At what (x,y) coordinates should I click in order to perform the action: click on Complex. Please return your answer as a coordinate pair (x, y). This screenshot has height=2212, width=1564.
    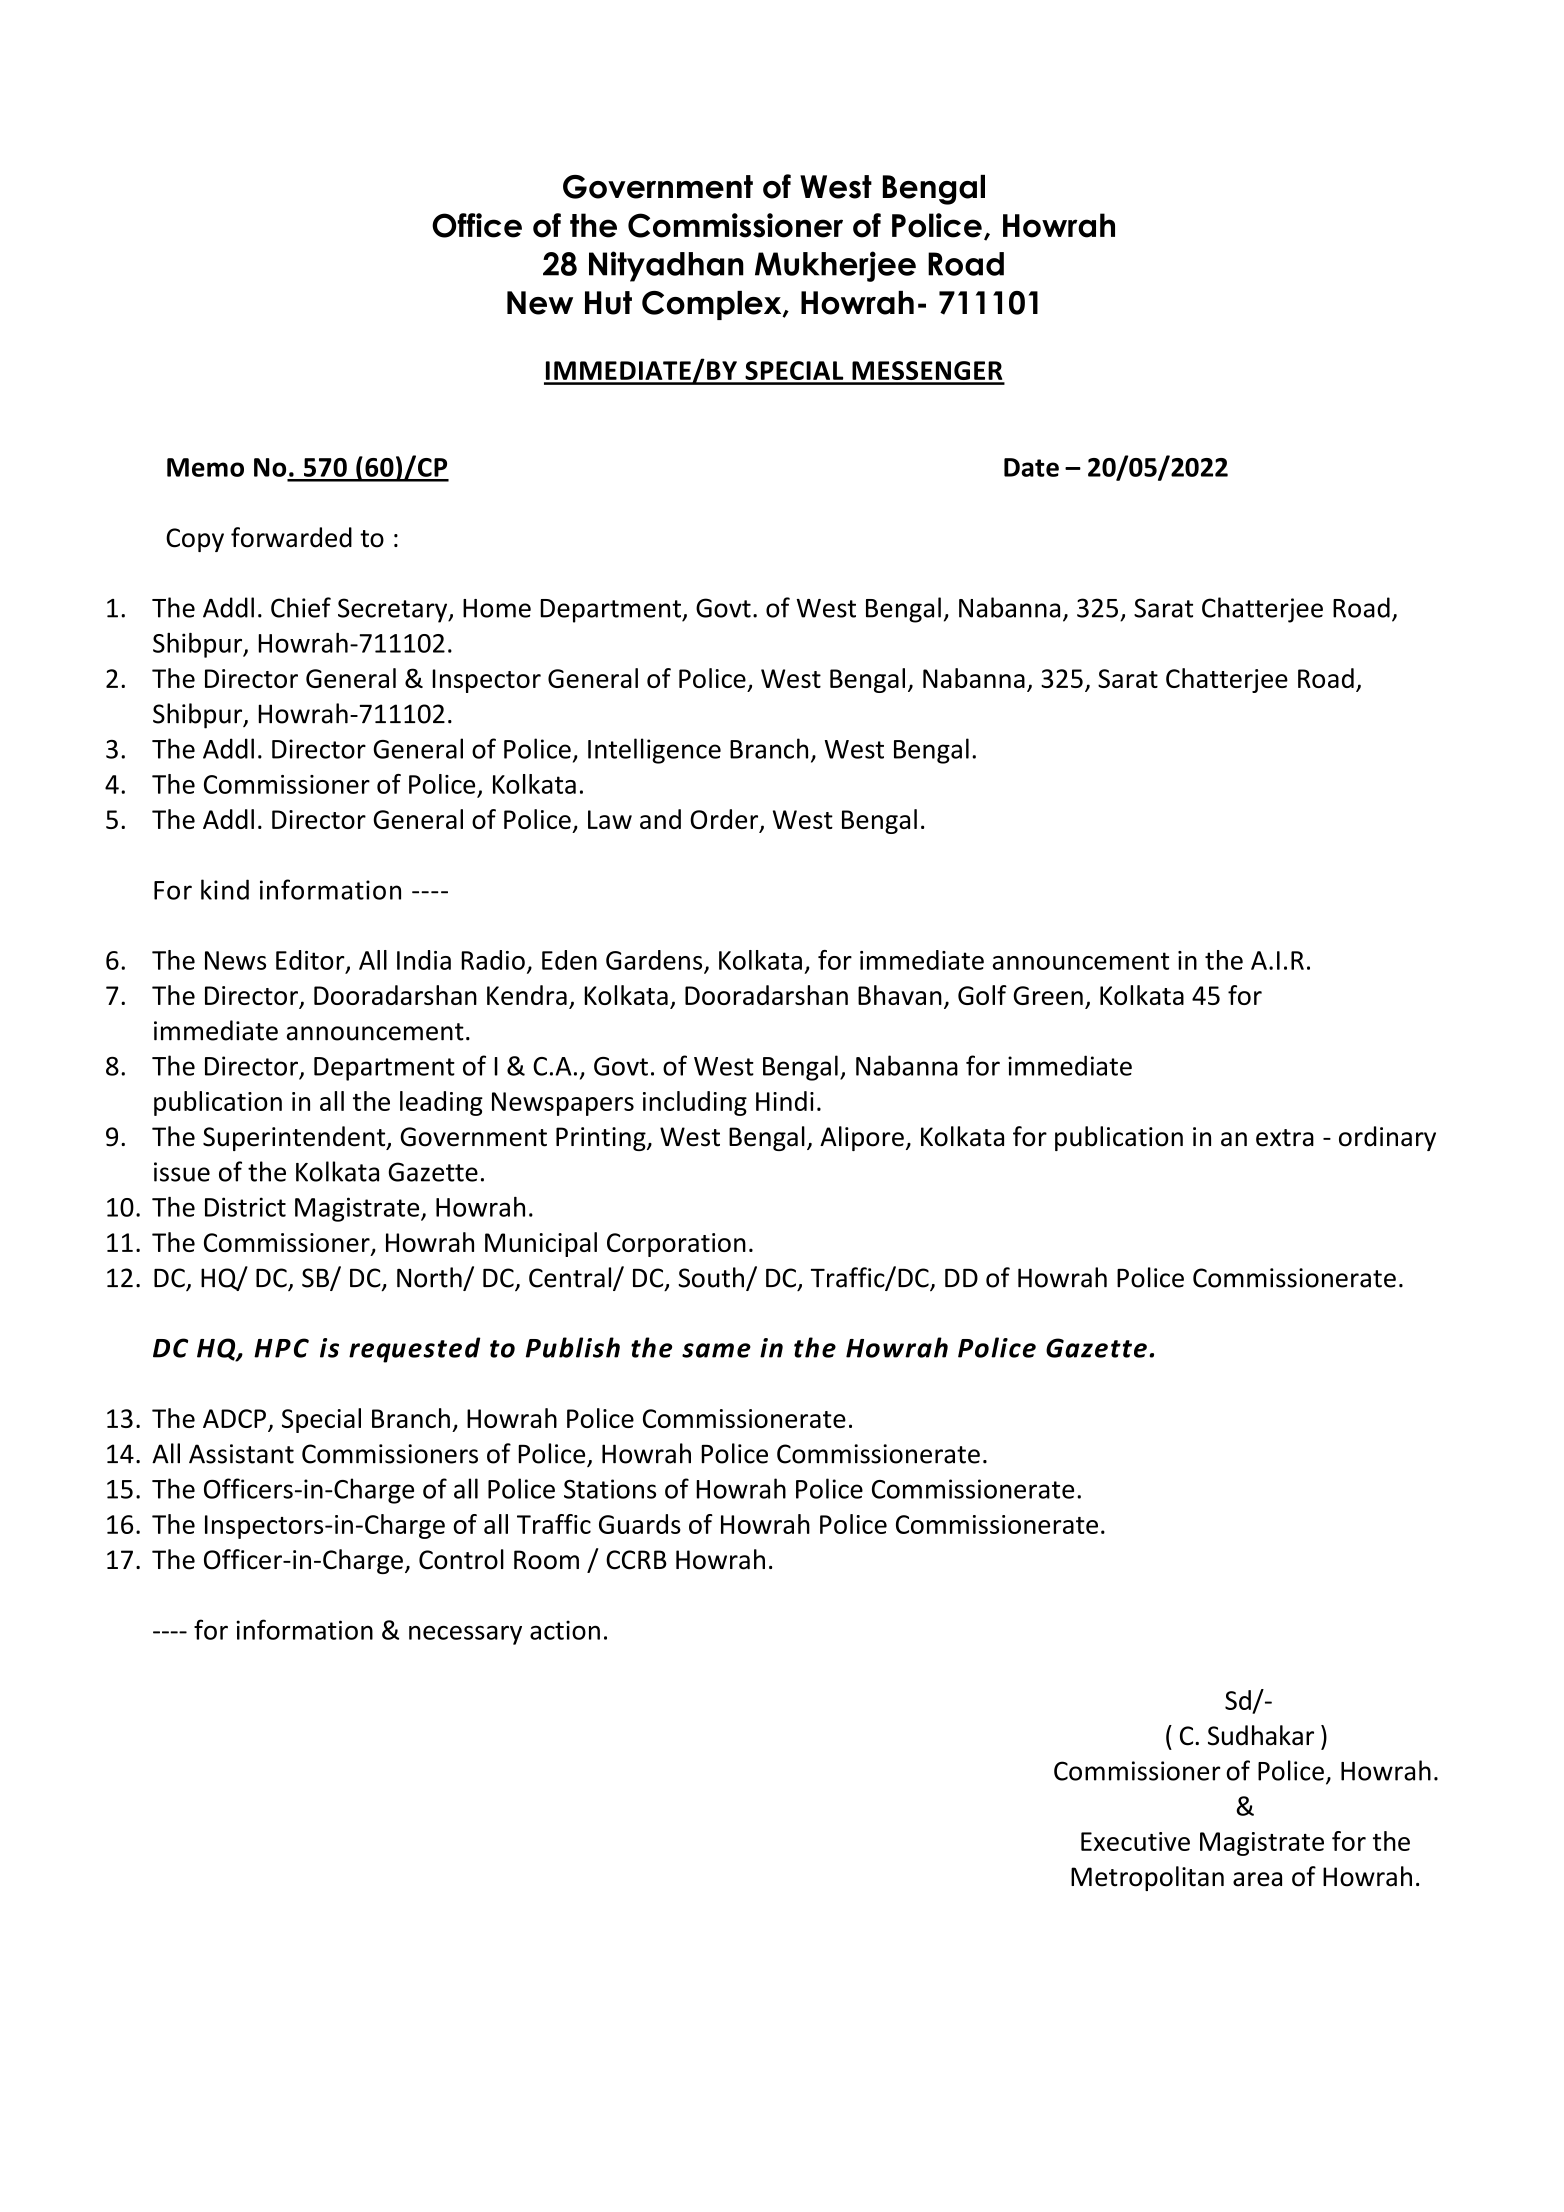
    Looking at the image, I should click on (713, 305).
